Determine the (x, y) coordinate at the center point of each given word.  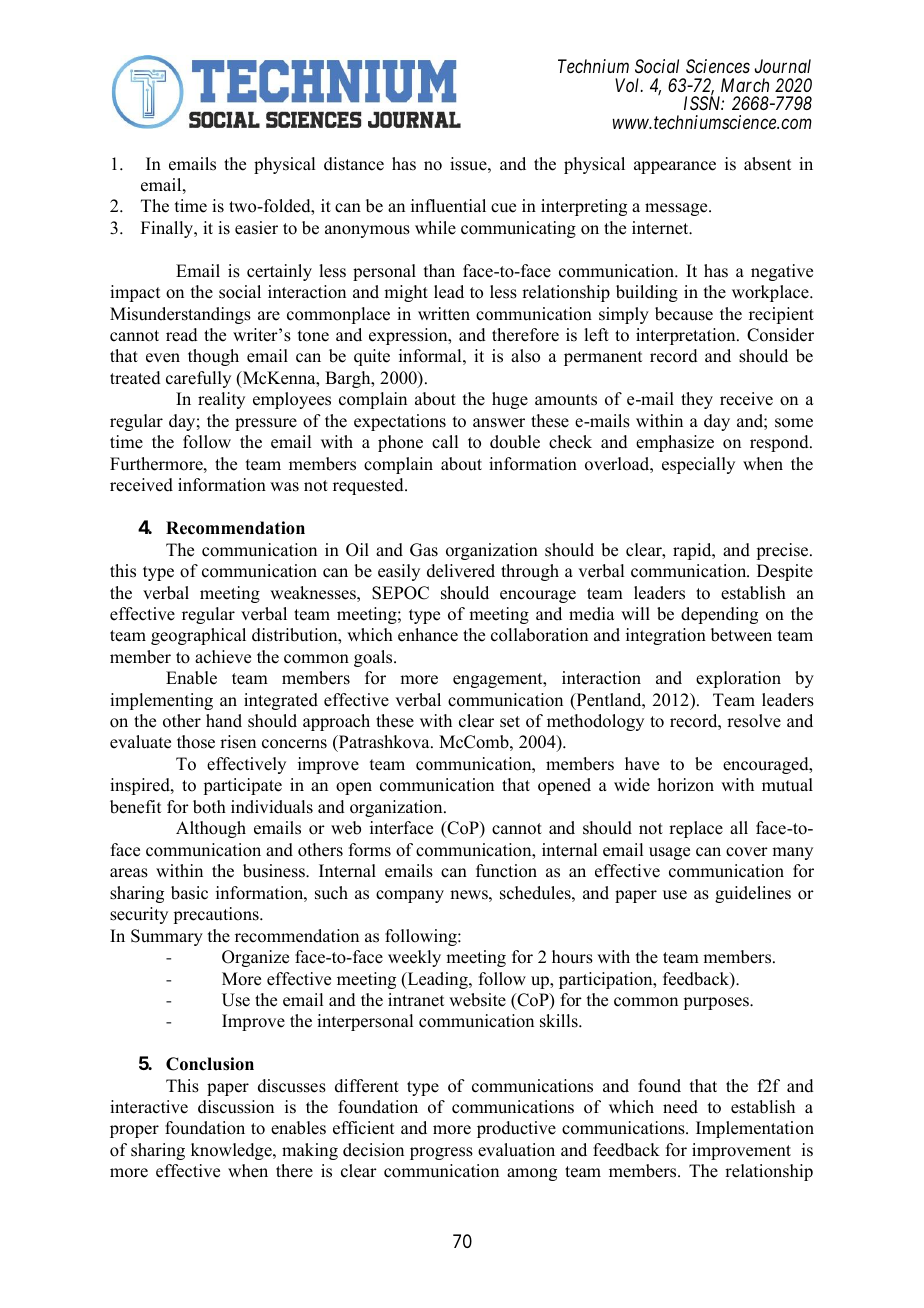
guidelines (753, 894)
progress (441, 1153)
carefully (198, 379)
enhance (428, 635)
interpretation (687, 336)
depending (719, 615)
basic (189, 893)
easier (256, 228)
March (745, 85)
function (506, 871)
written (444, 314)
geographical (198, 636)
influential (448, 206)
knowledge (232, 1151)
